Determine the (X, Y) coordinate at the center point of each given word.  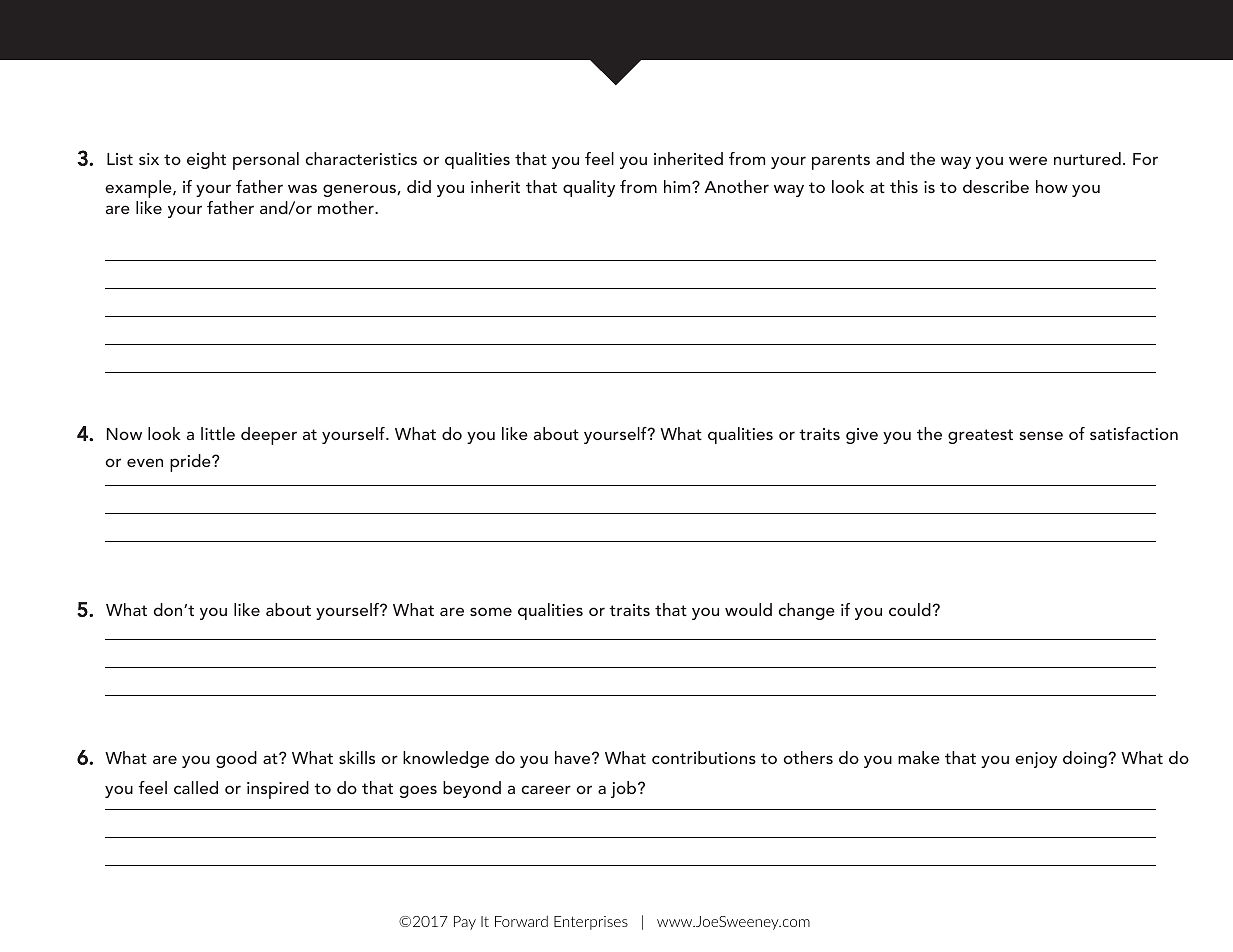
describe (996, 186)
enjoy (1036, 760)
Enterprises (591, 923)
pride (191, 463)
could (911, 609)
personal (266, 161)
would (748, 609)
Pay (465, 923)
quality (589, 188)
